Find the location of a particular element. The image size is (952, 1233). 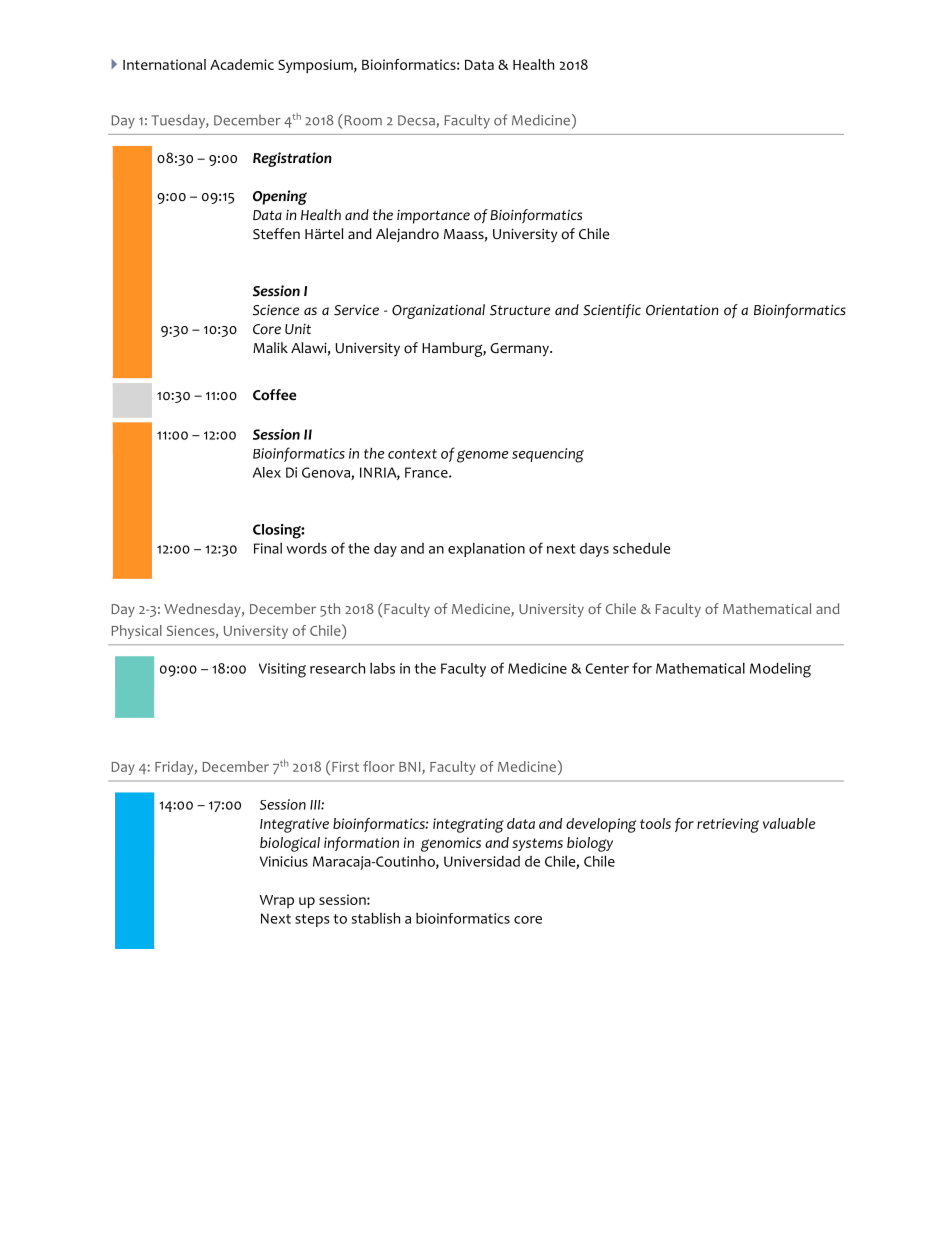

Academic is located at coordinates (242, 64).
